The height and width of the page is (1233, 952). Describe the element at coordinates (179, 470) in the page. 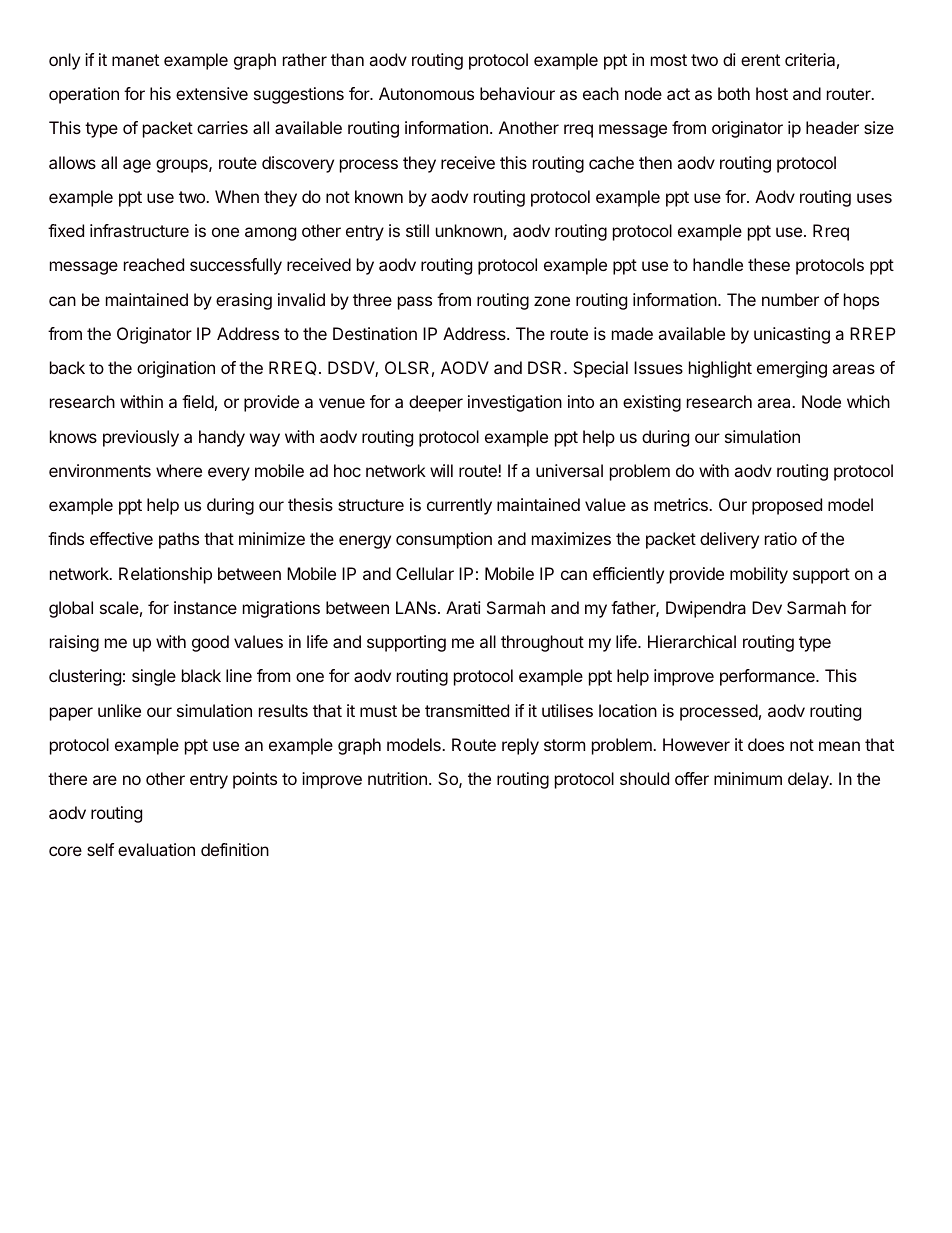

I see `where` at that location.
